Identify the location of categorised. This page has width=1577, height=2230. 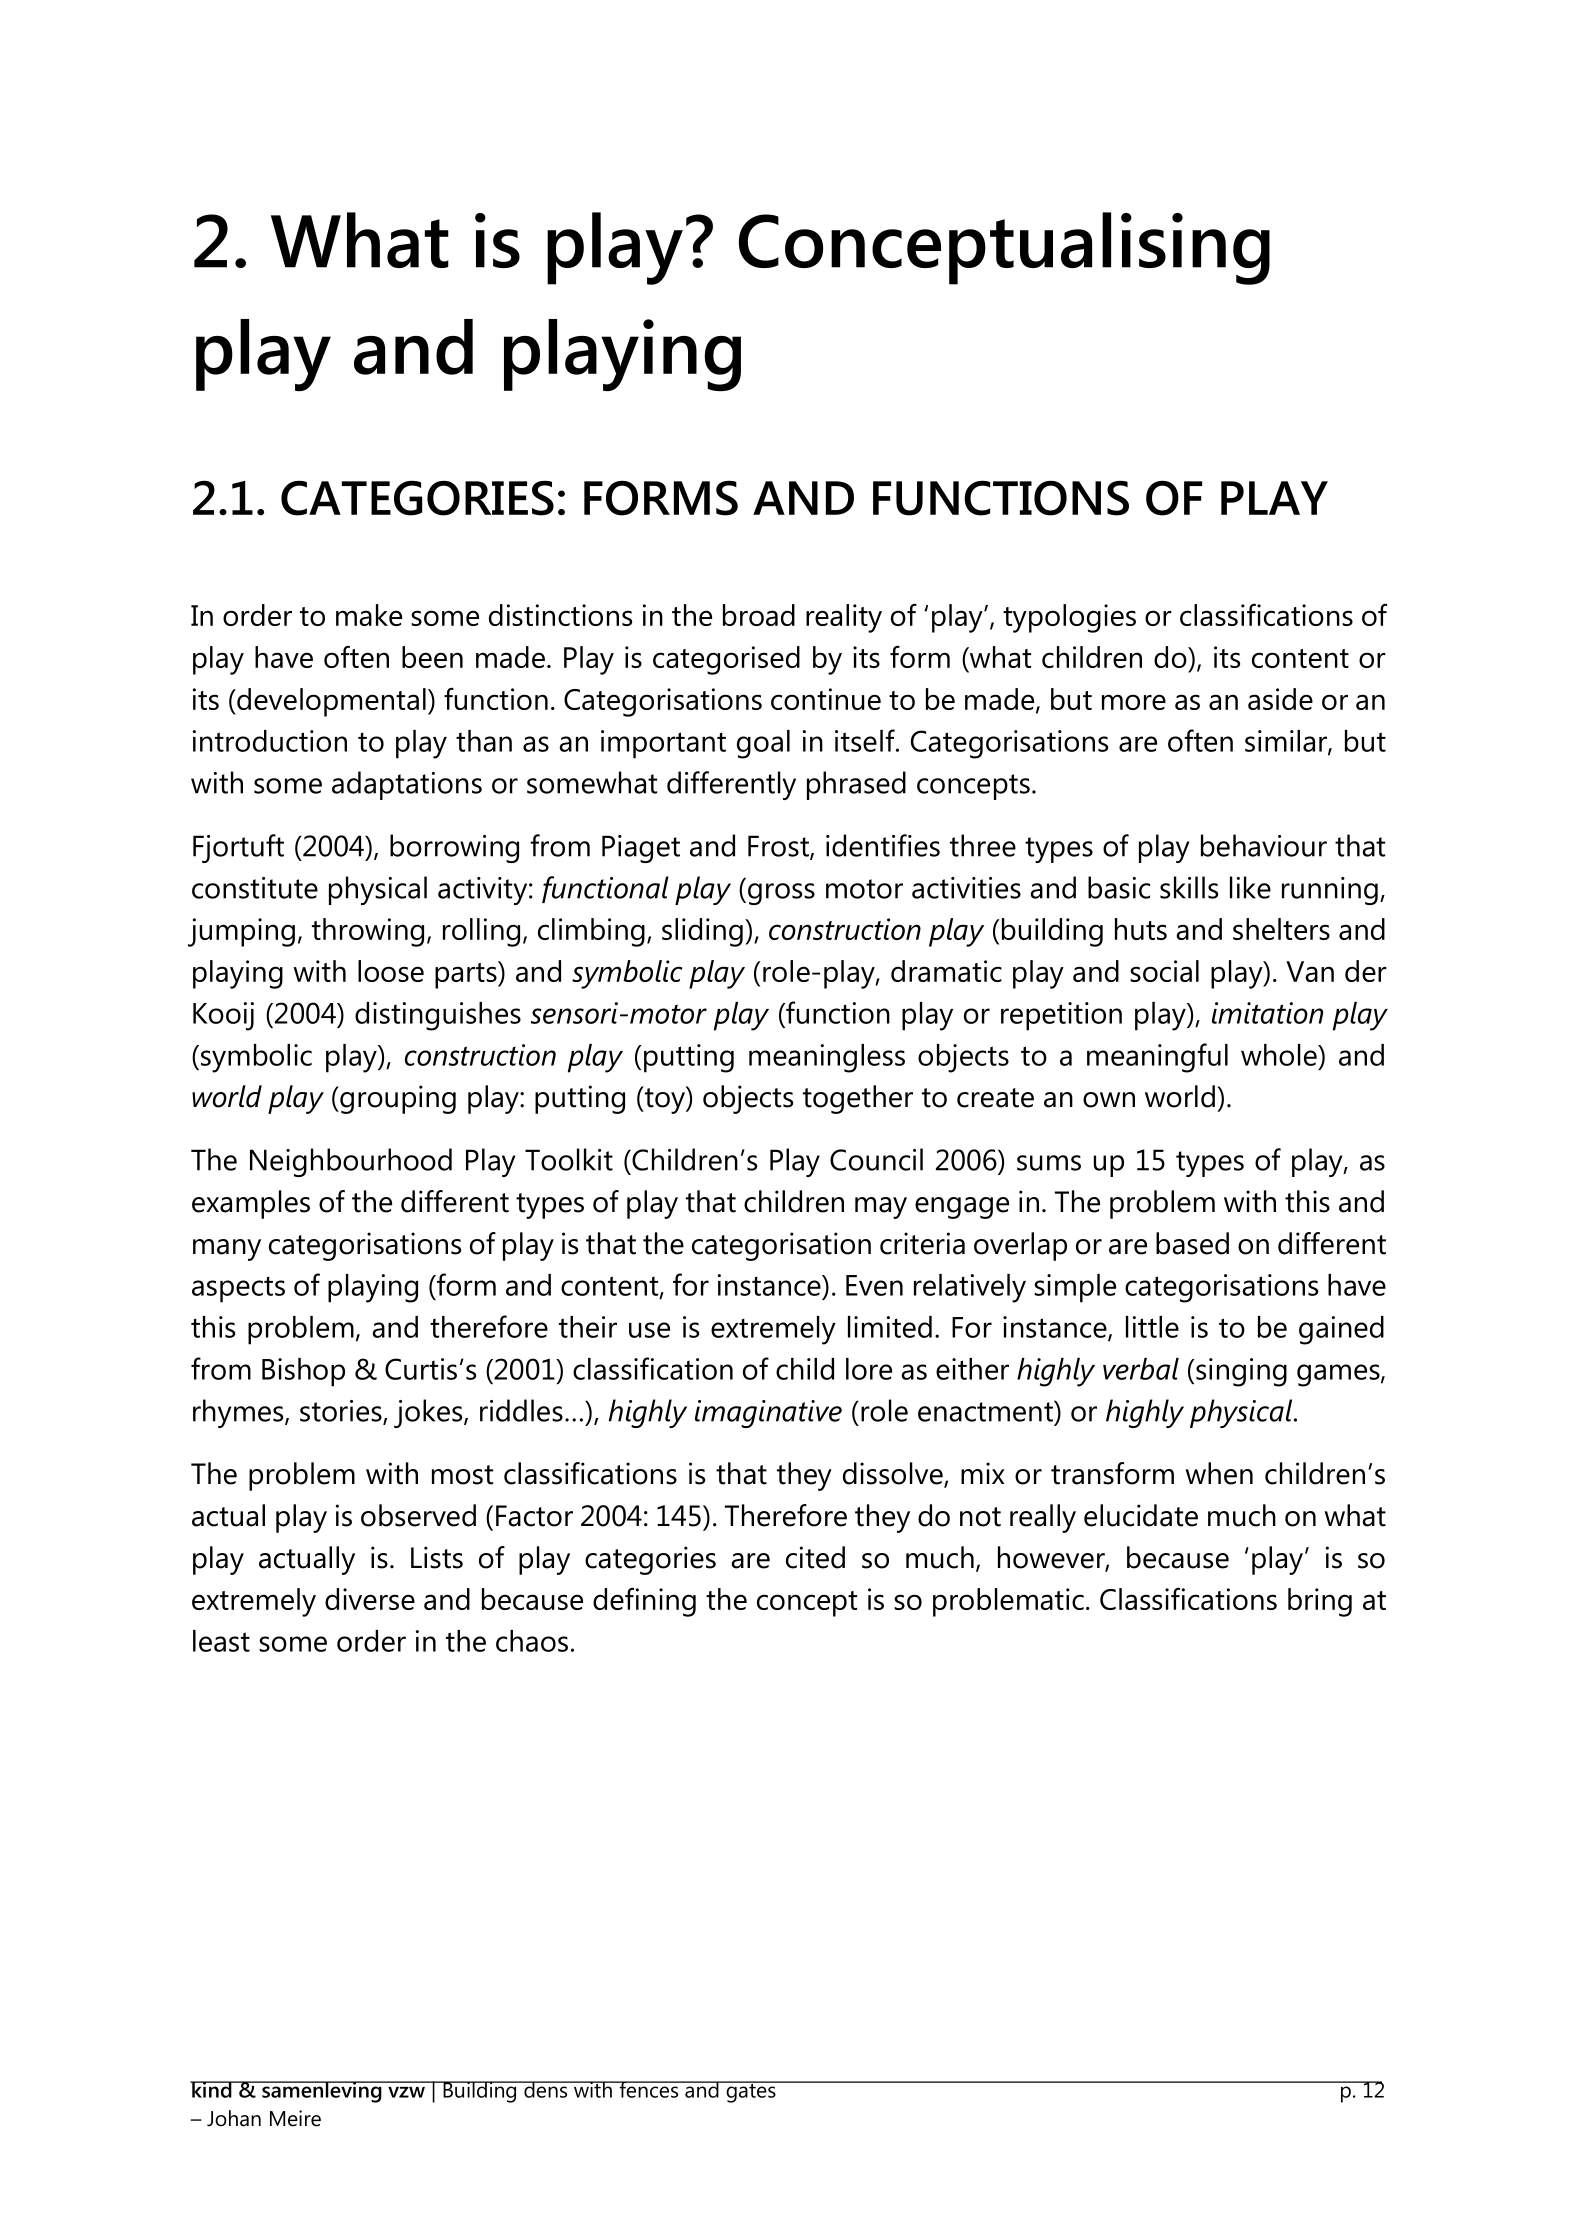
(726, 660).
